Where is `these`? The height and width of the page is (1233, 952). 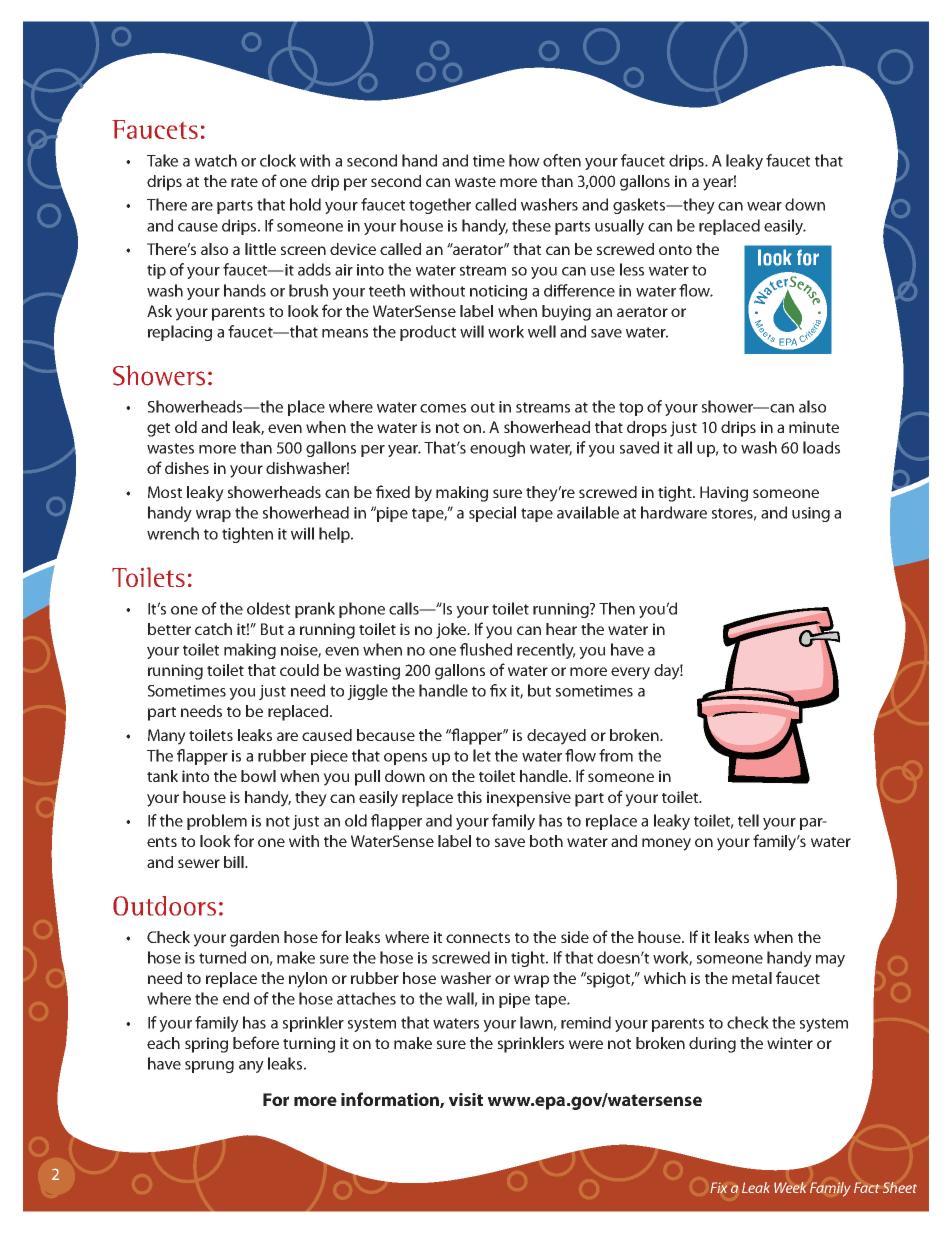
these is located at coordinates (531, 225).
